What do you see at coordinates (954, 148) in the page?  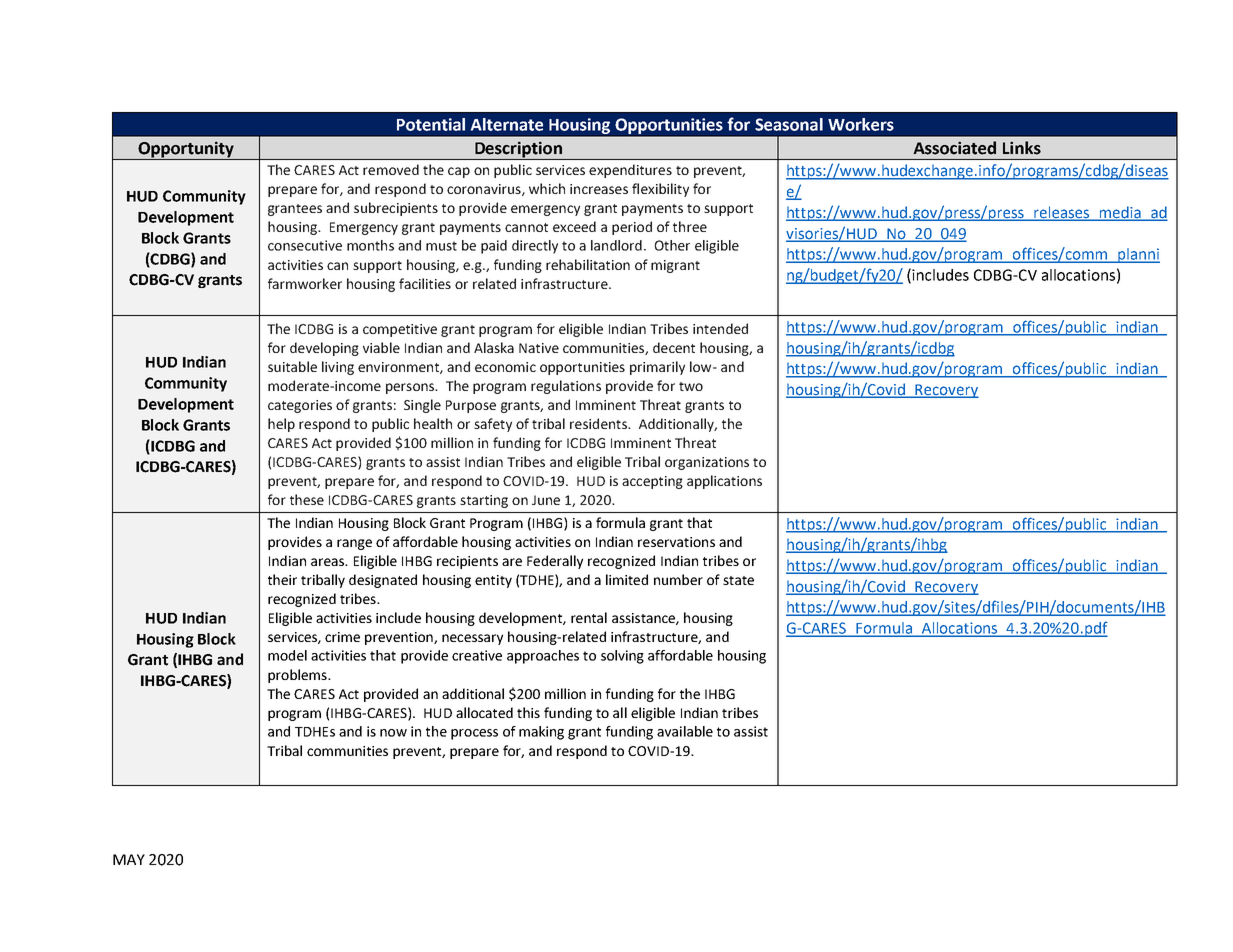 I see `Associated` at bounding box center [954, 148].
